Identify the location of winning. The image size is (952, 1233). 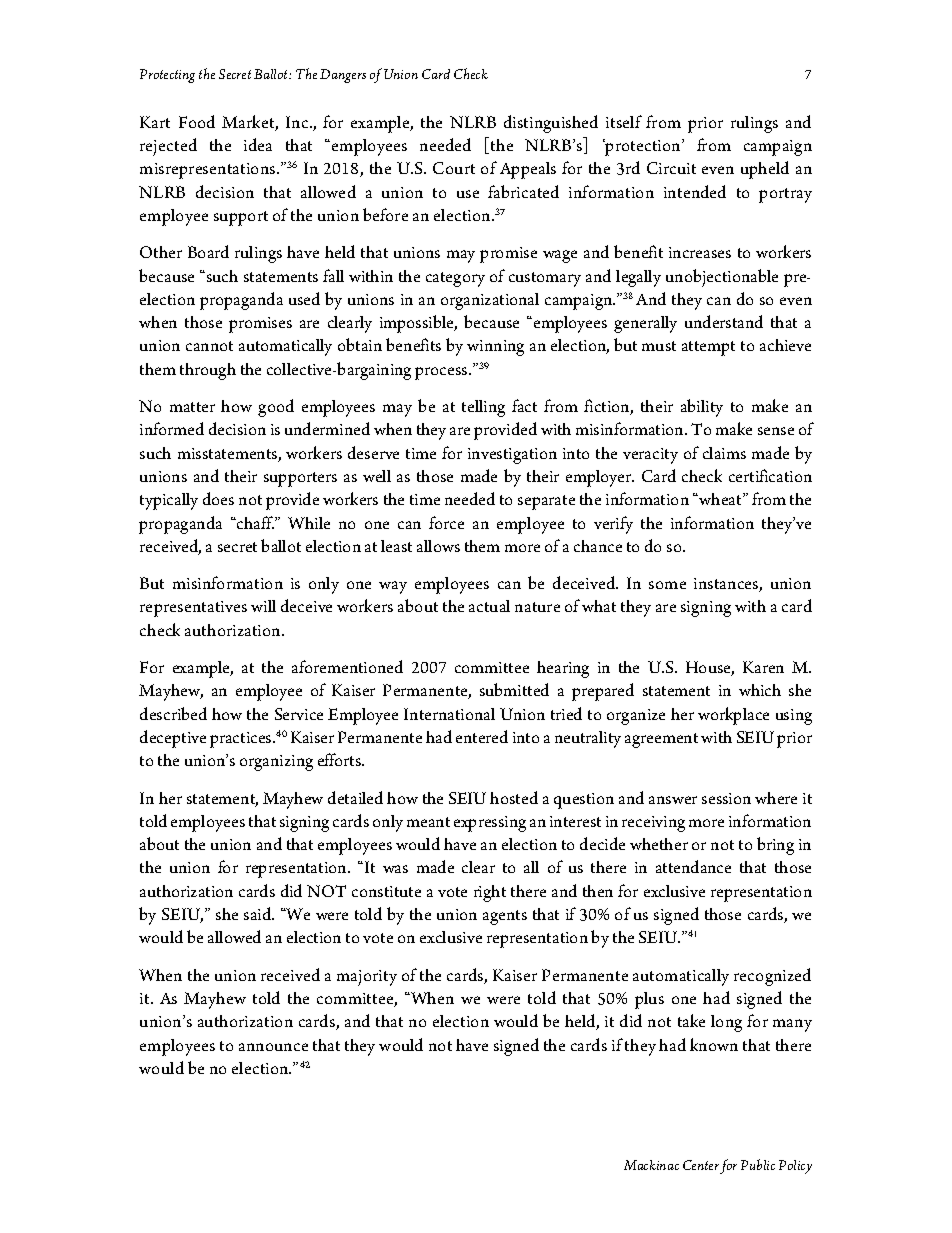
(495, 348).
